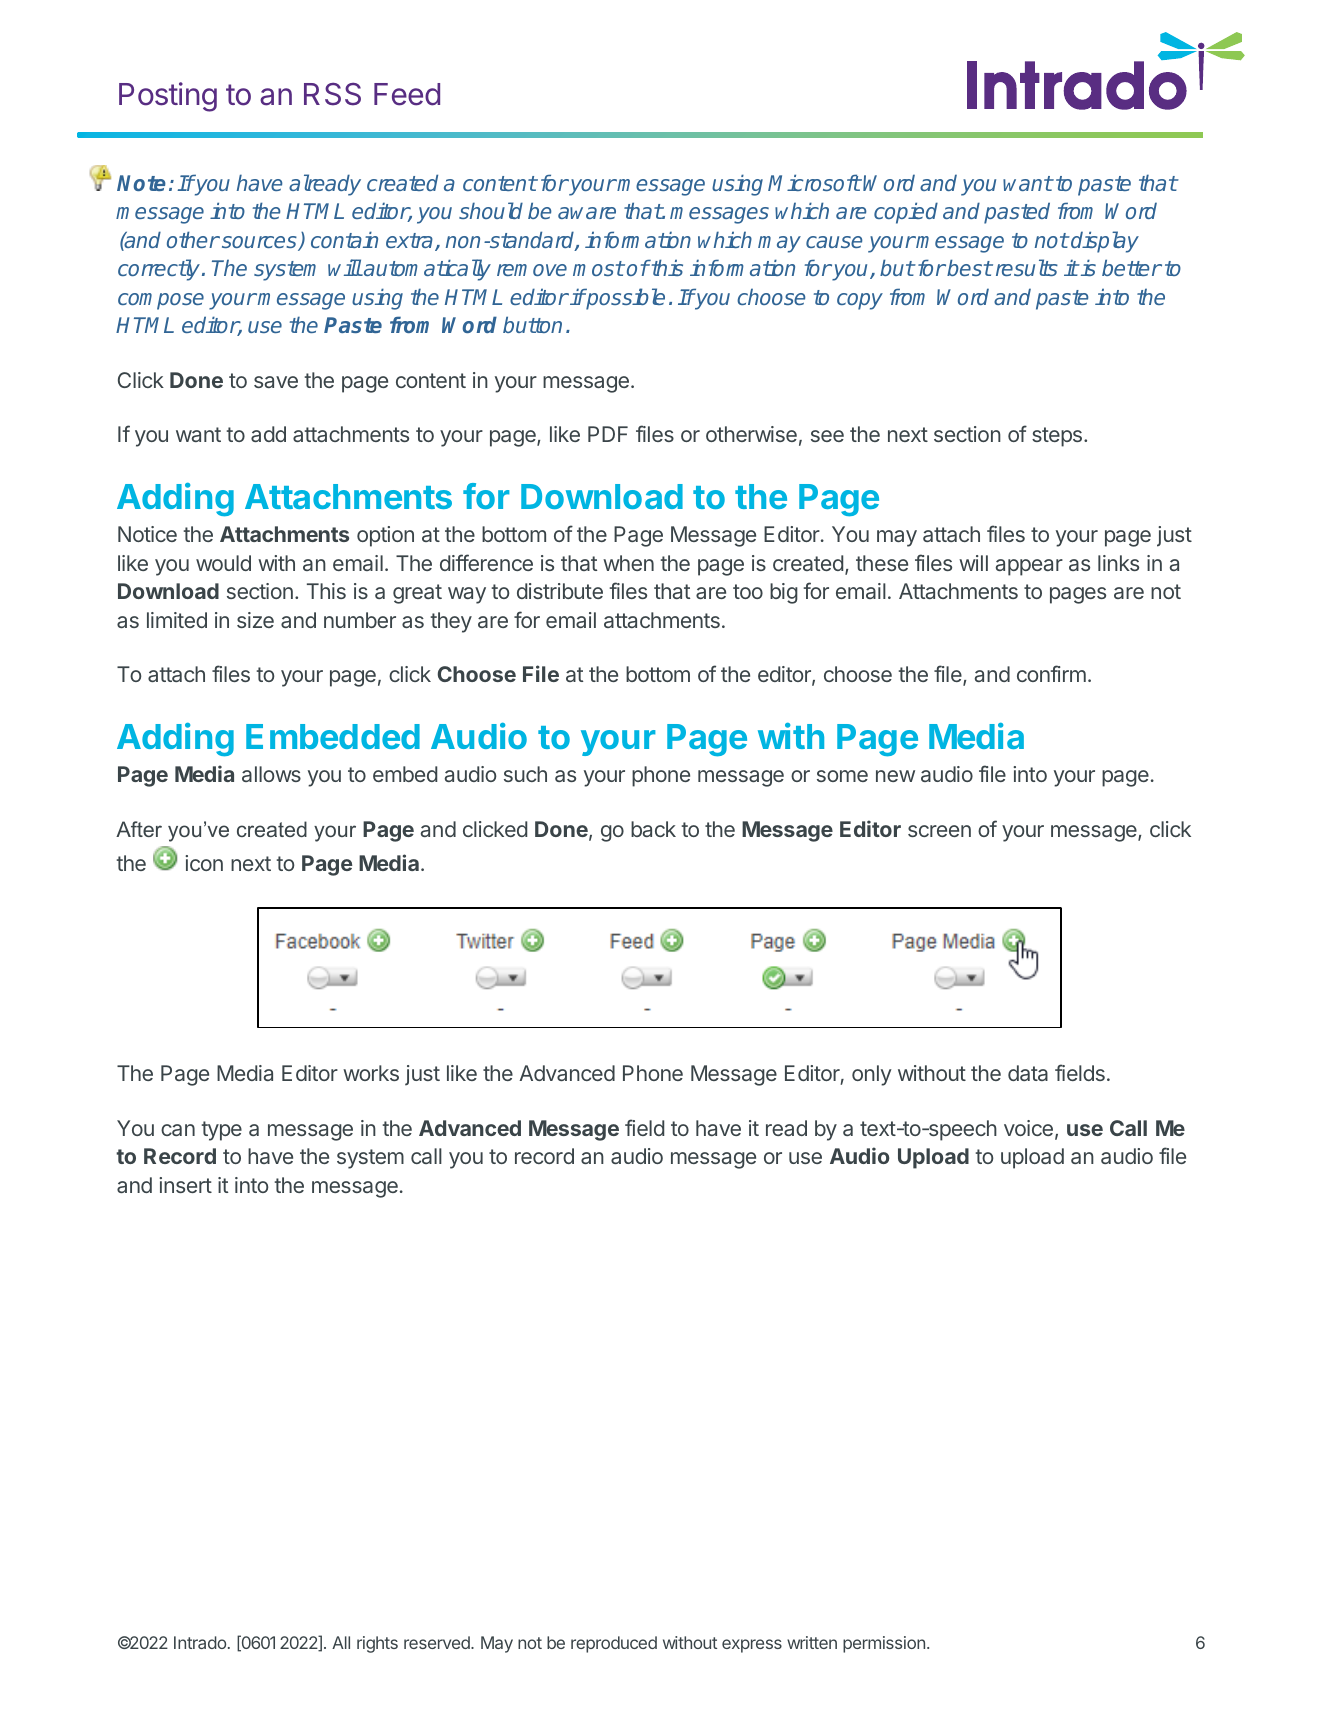  I want to click on permission, so click(884, 1644).
